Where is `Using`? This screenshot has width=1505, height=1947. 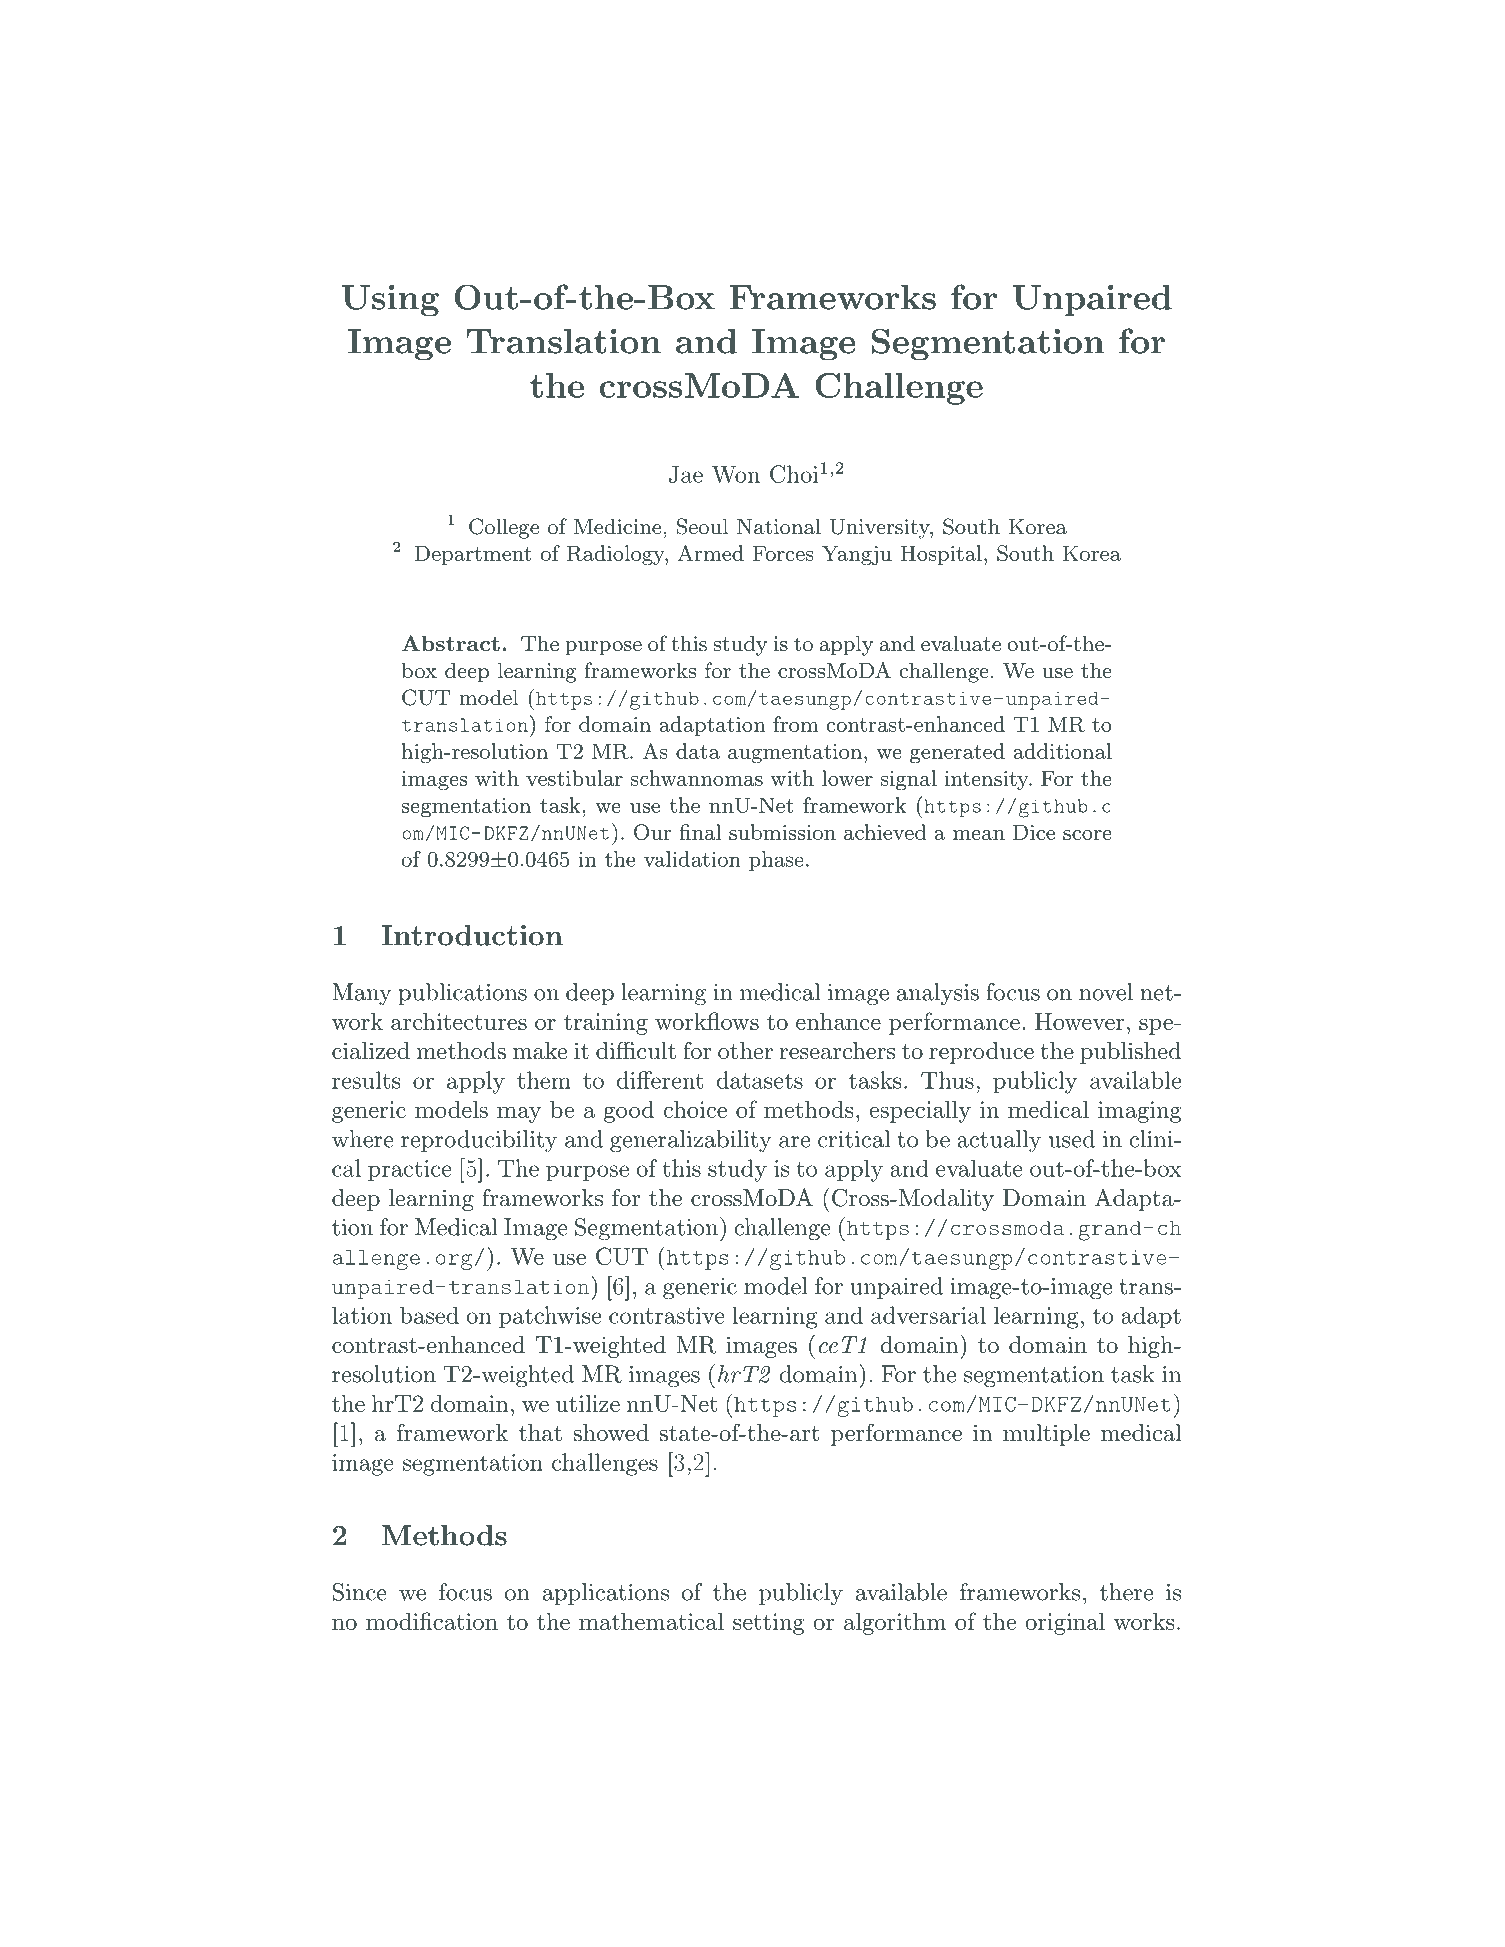
Using is located at coordinates (390, 301).
